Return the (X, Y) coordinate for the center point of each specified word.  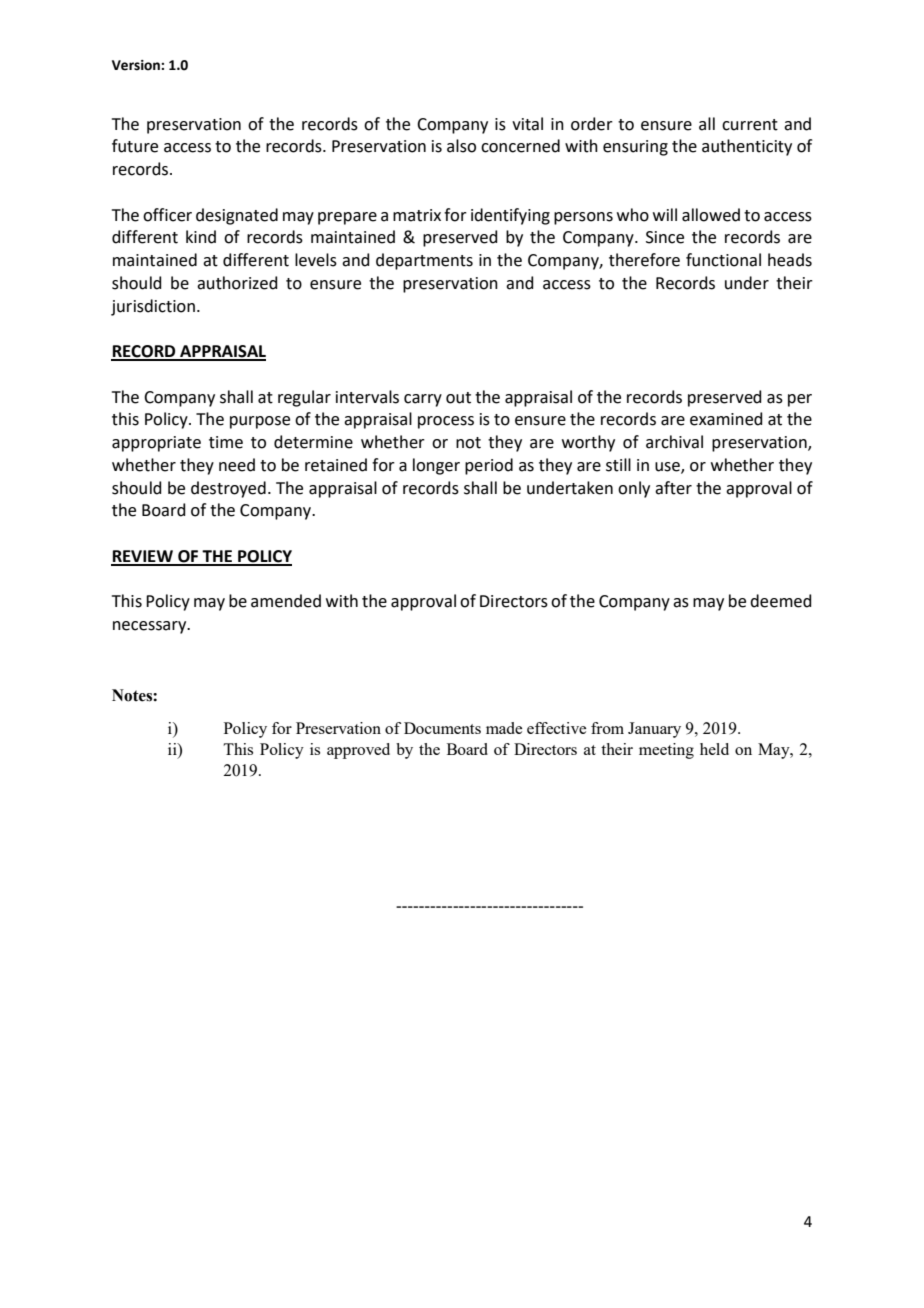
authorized (237, 283)
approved (358, 751)
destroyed (228, 489)
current (750, 125)
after (673, 488)
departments (424, 261)
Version (137, 65)
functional (723, 260)
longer (436, 466)
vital (527, 124)
